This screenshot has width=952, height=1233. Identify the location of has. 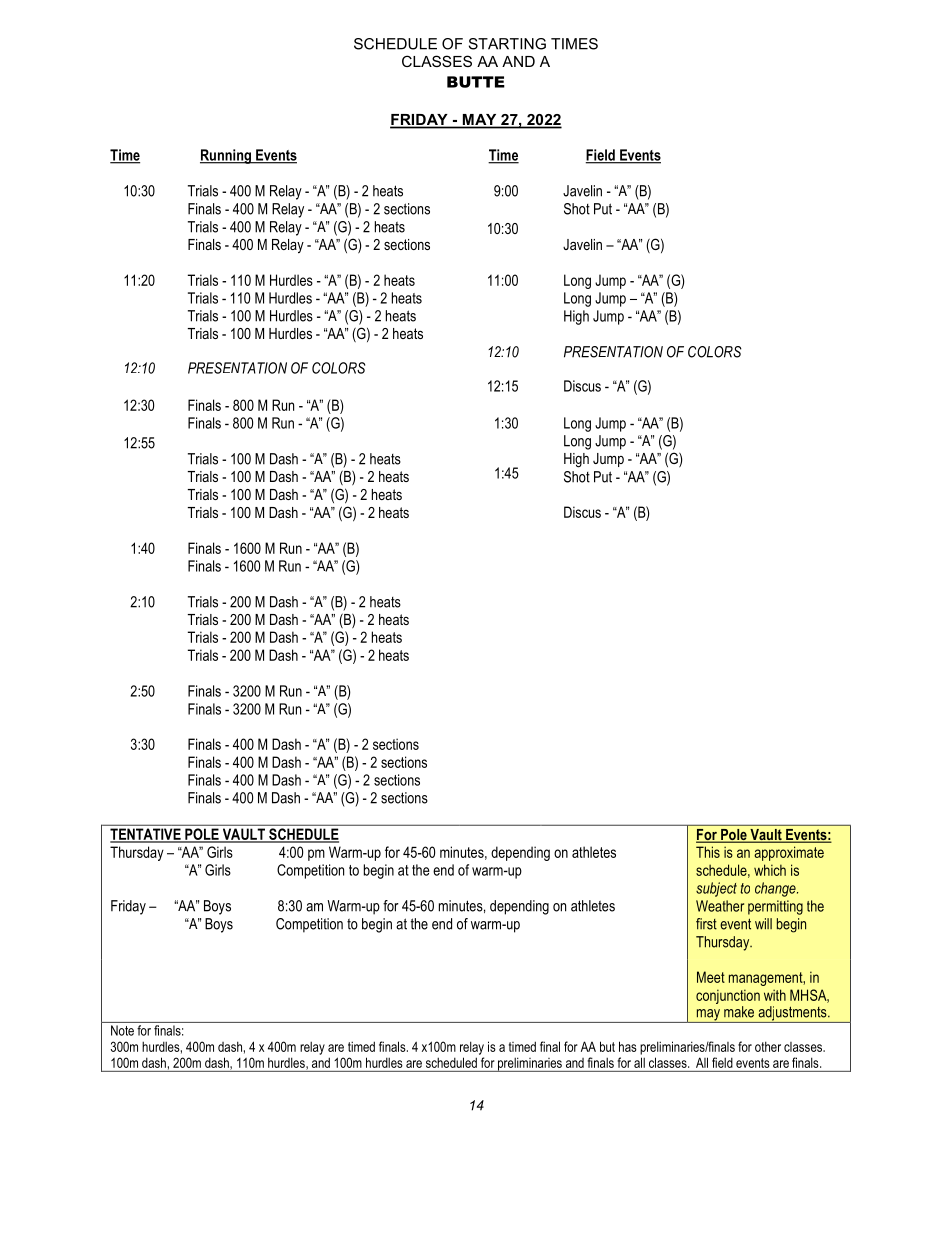
(628, 1046).
